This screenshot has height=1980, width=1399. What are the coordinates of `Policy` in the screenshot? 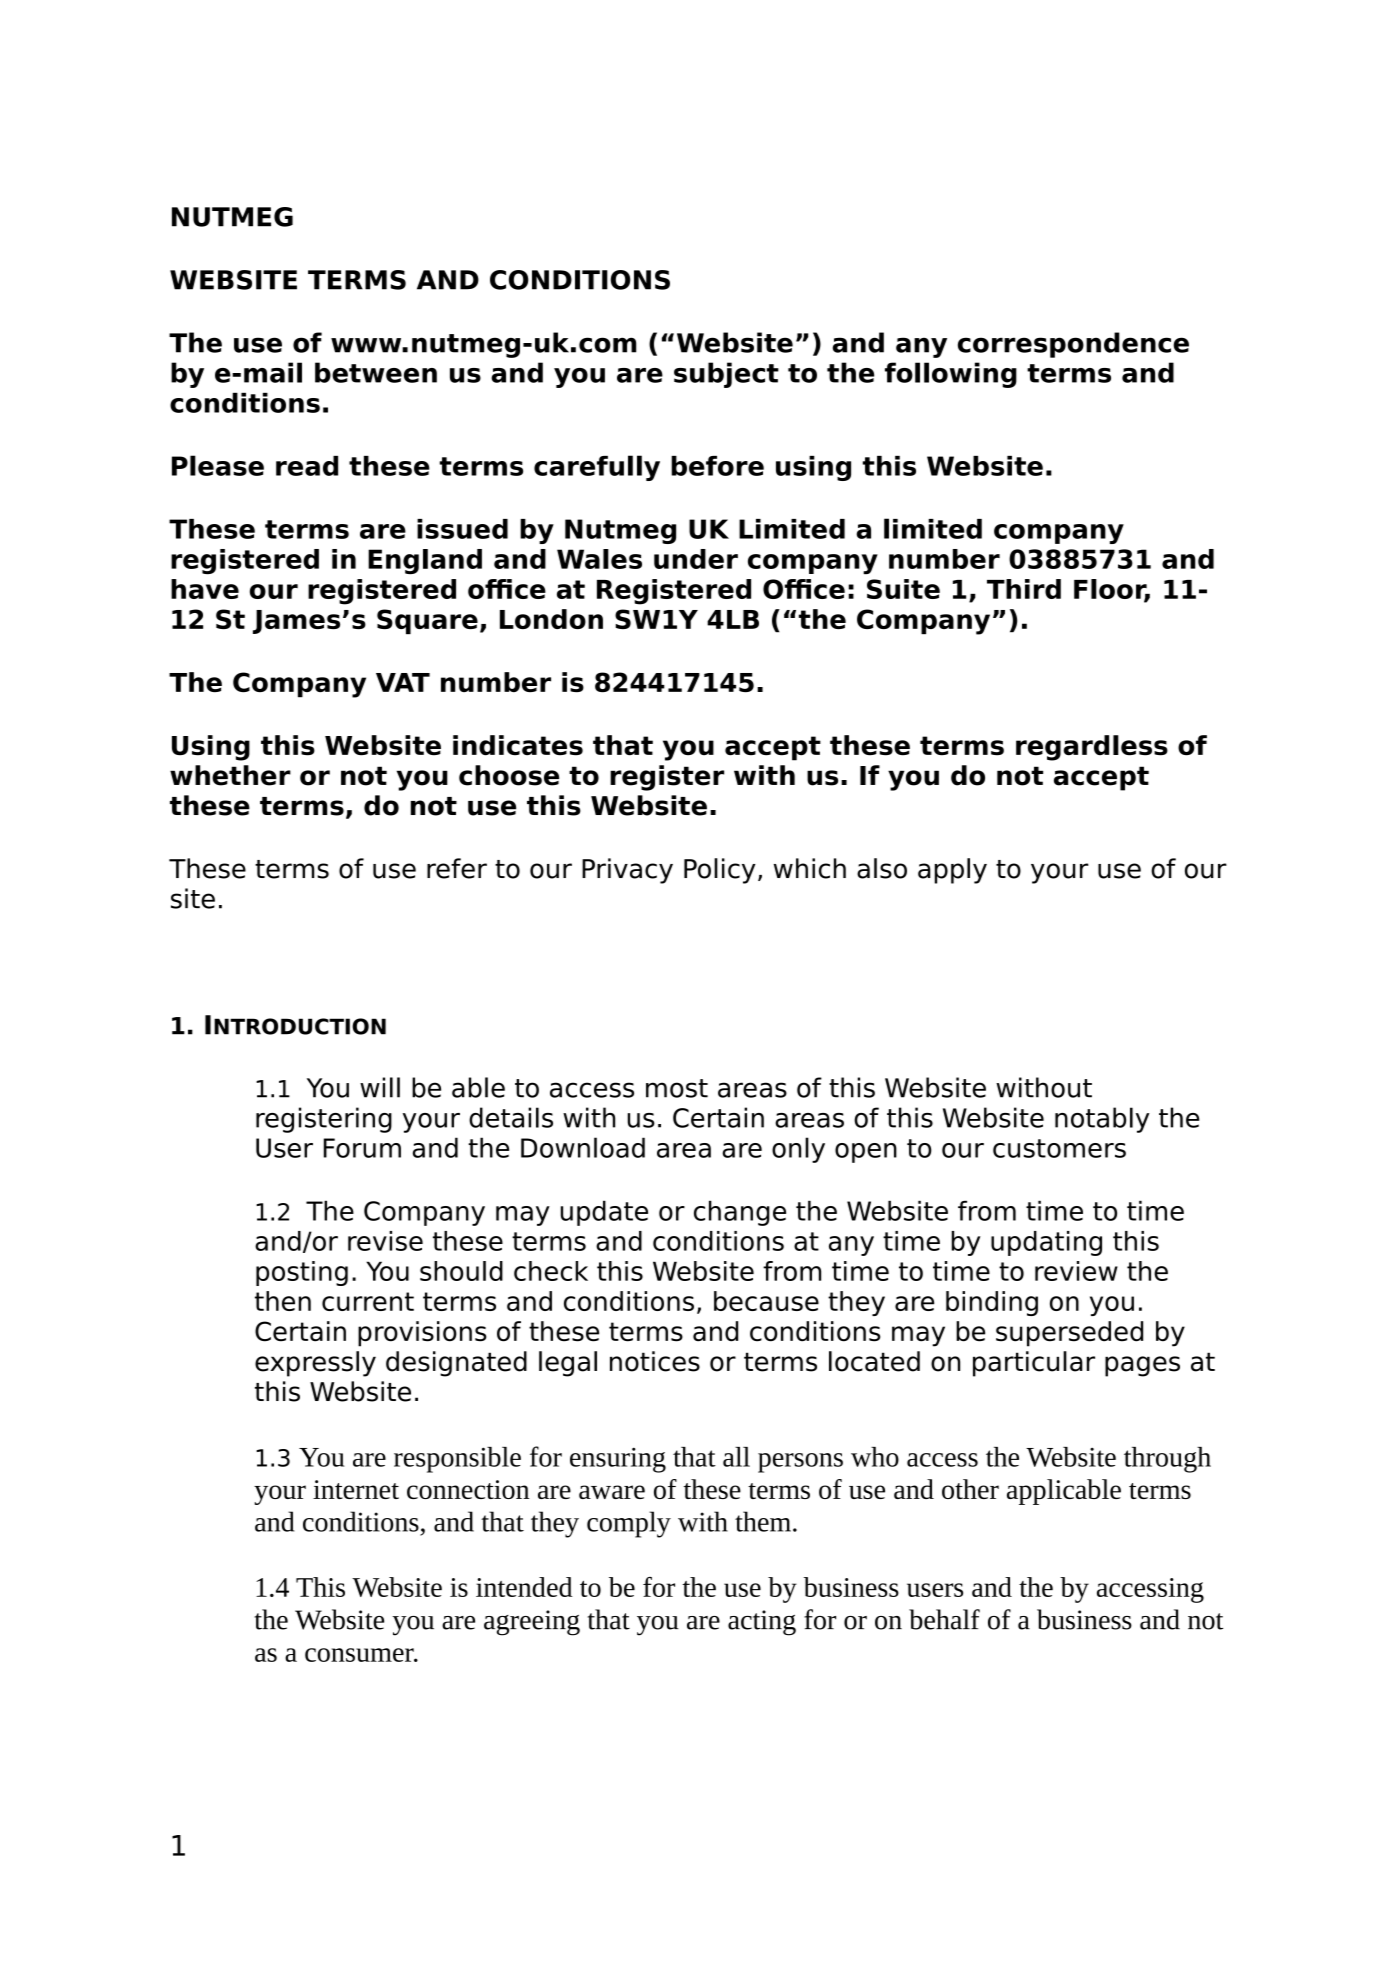 It's located at (720, 871).
